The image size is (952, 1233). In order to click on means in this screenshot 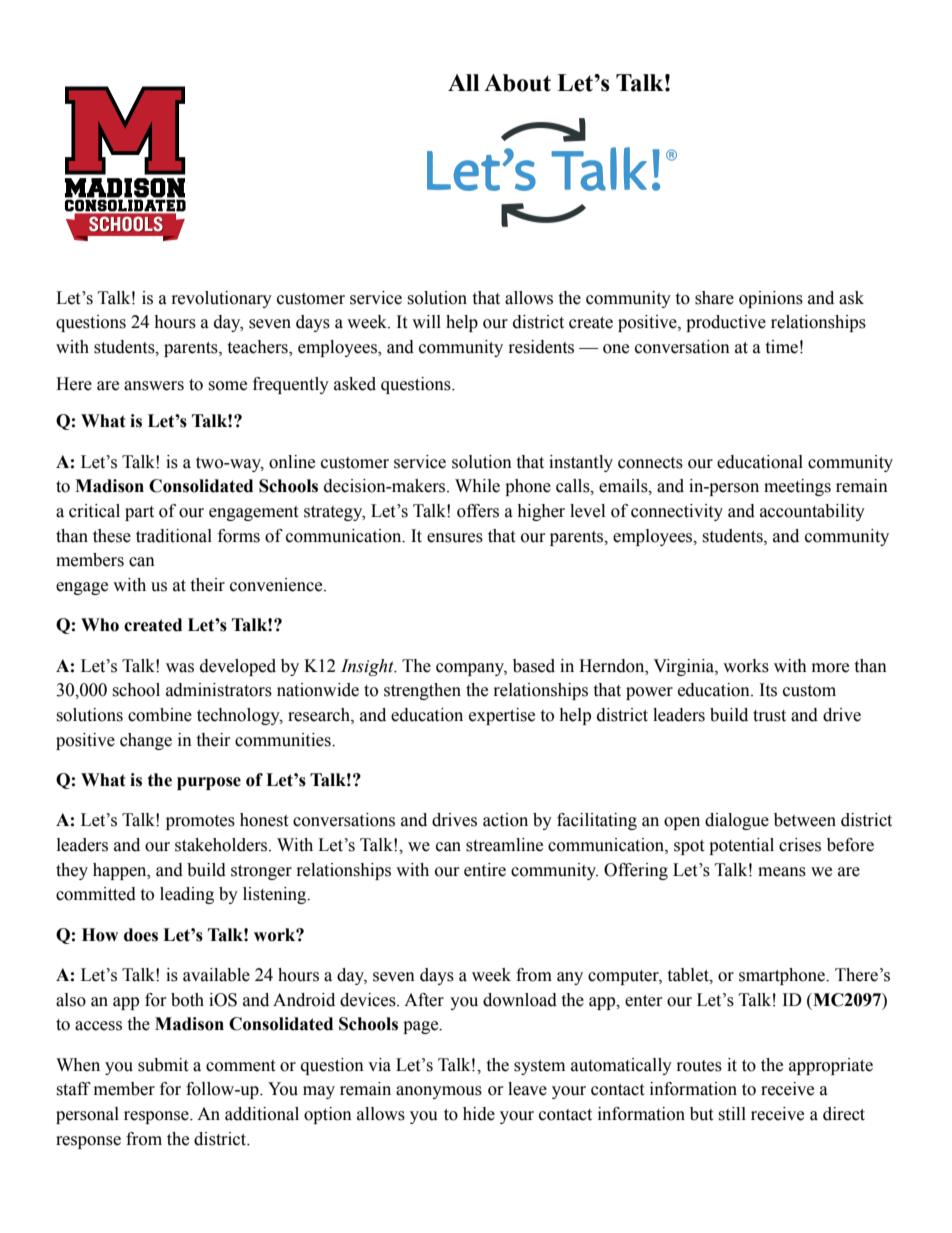, I will do `click(782, 872)`.
